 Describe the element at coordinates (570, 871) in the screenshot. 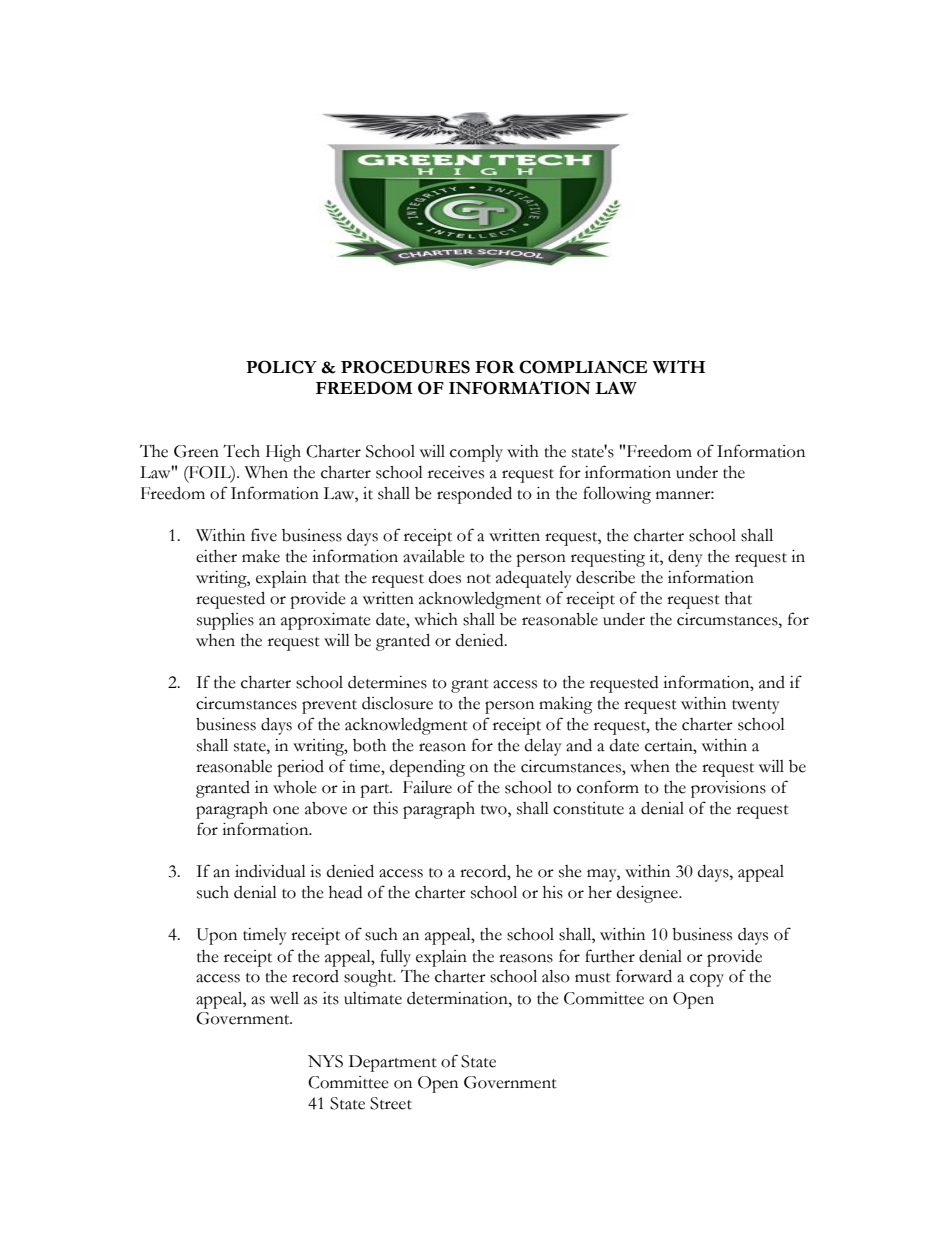

I see `she` at that location.
